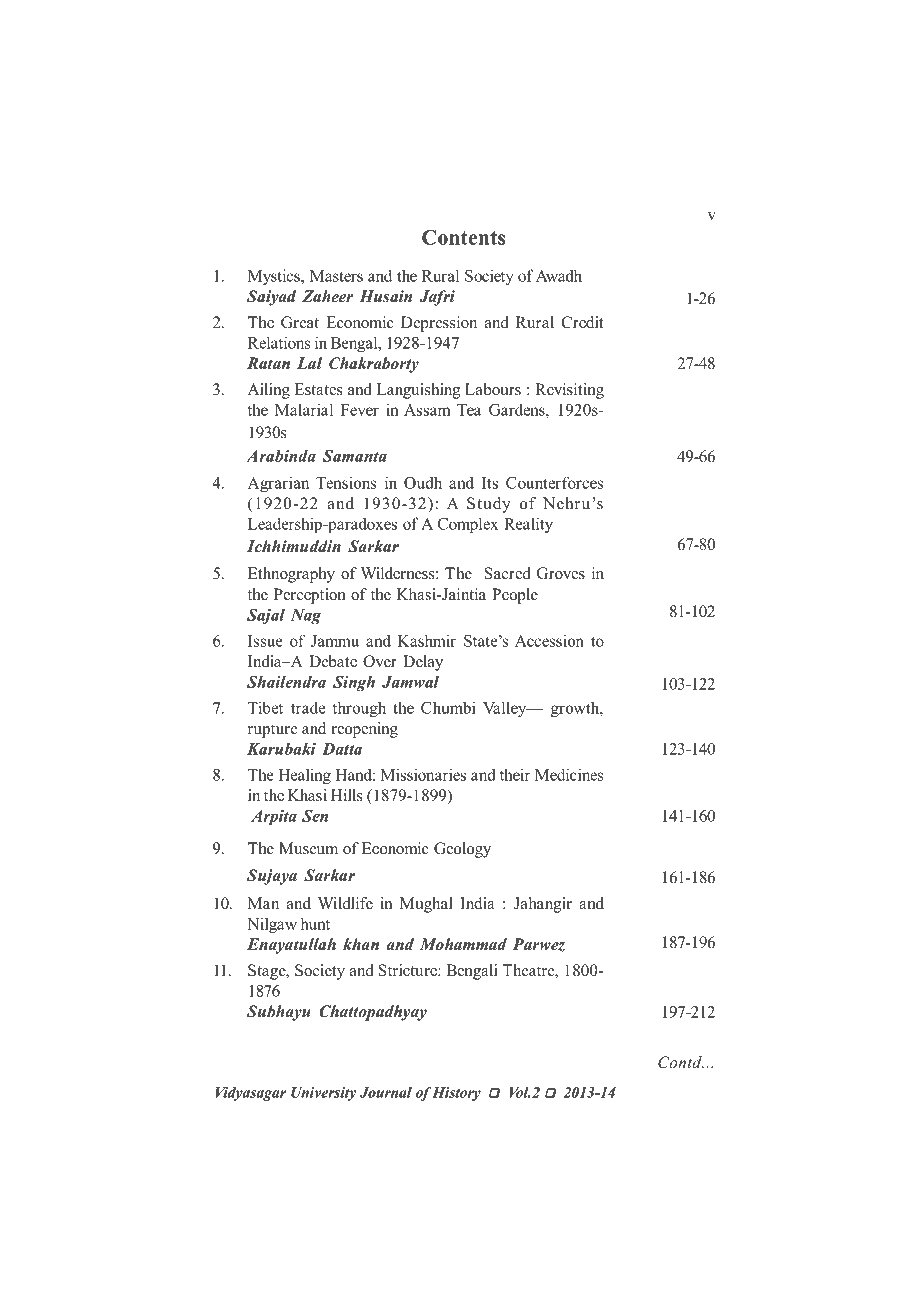 The image size is (924, 1308). I want to click on Contents, so click(463, 237).
